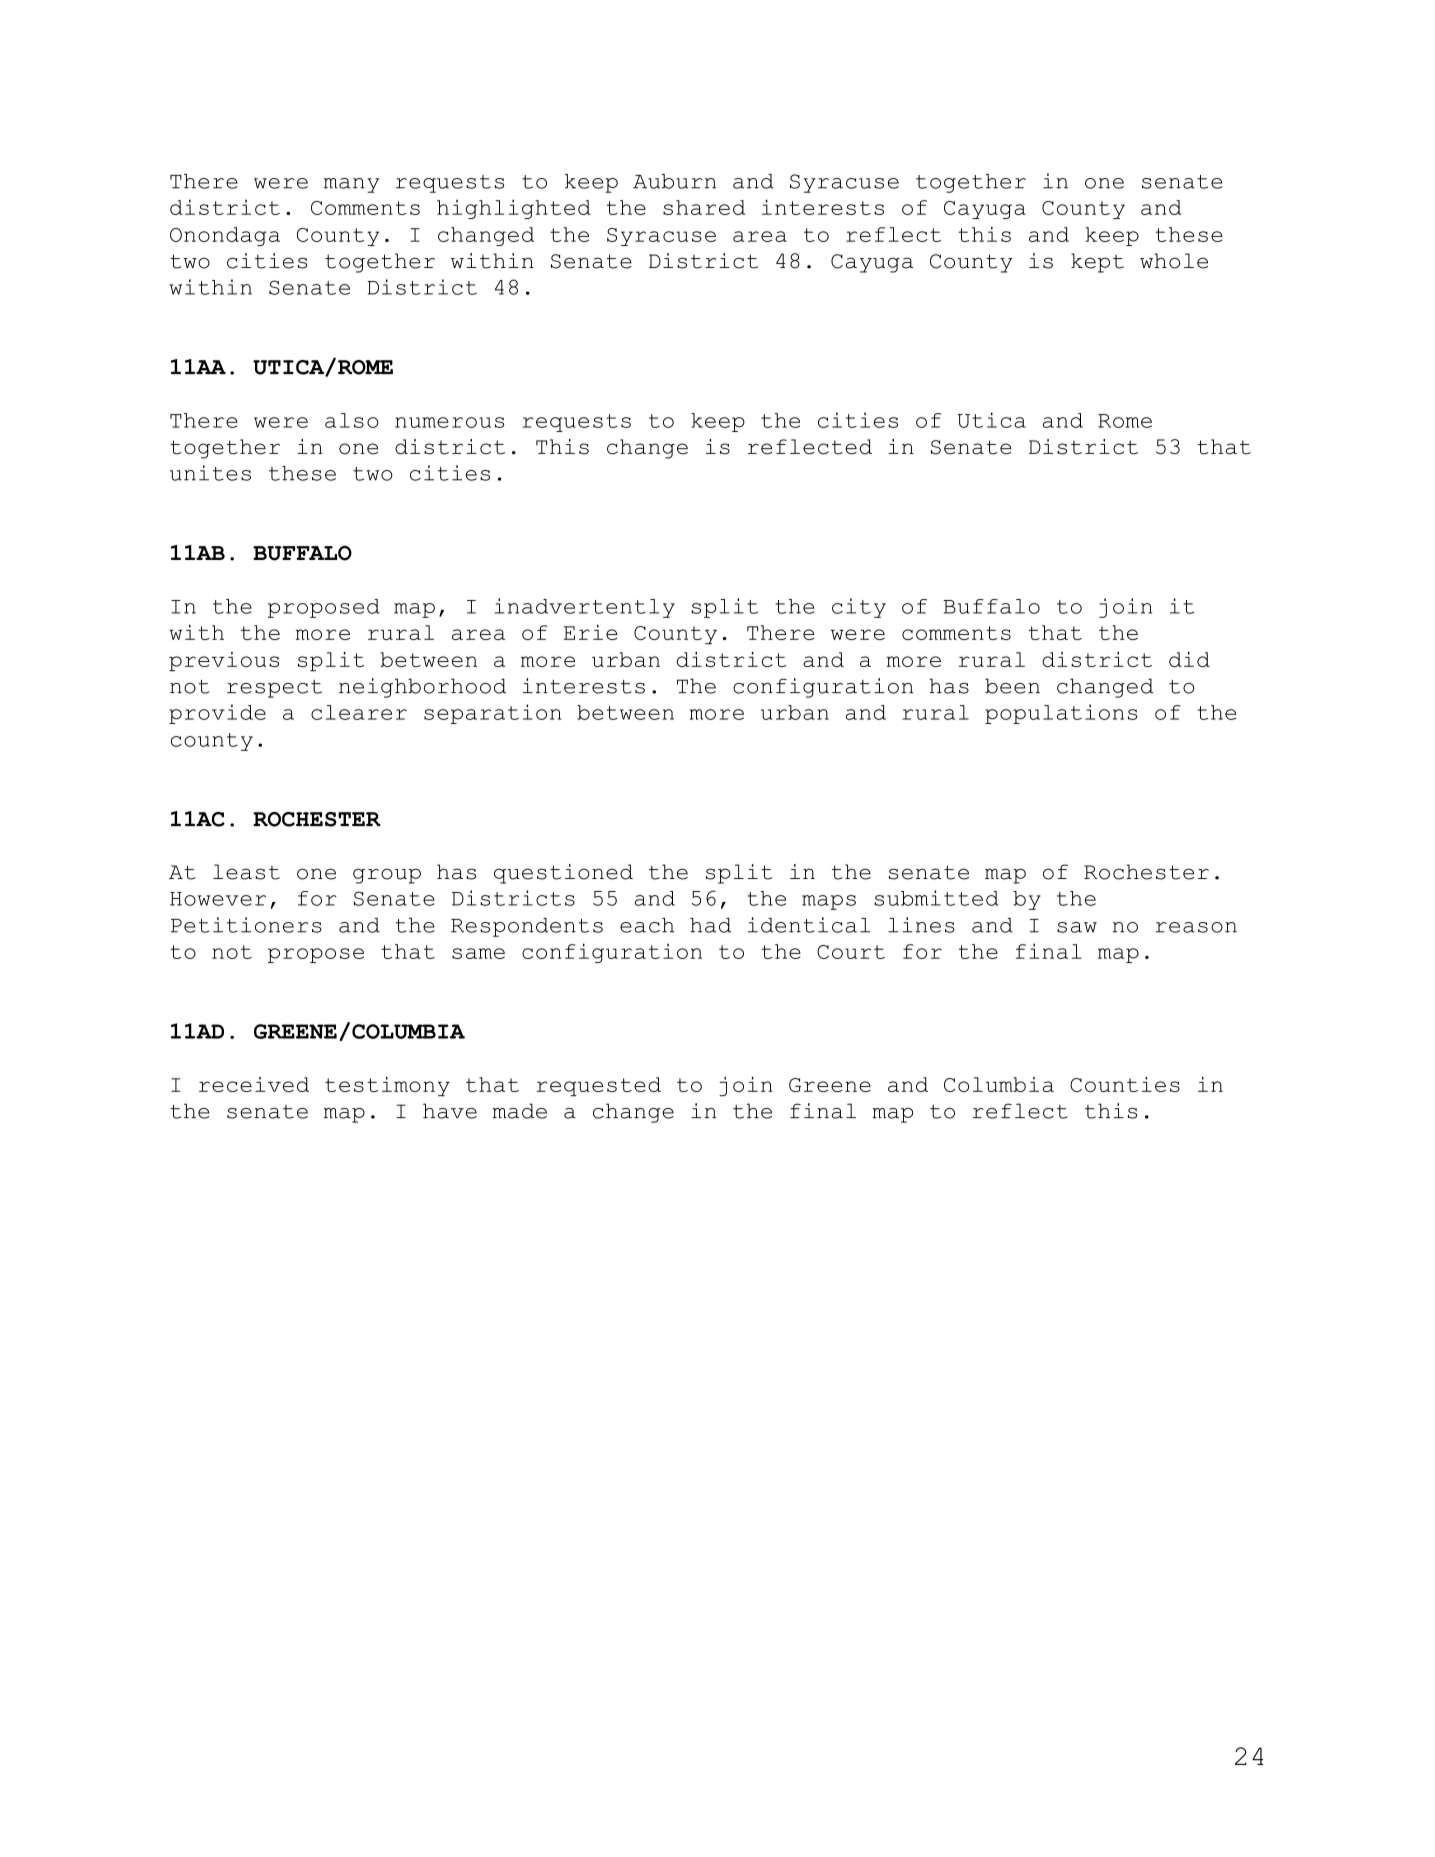 This screenshot has height=1857, width=1435. I want to click on Counties, so click(1125, 1084).
